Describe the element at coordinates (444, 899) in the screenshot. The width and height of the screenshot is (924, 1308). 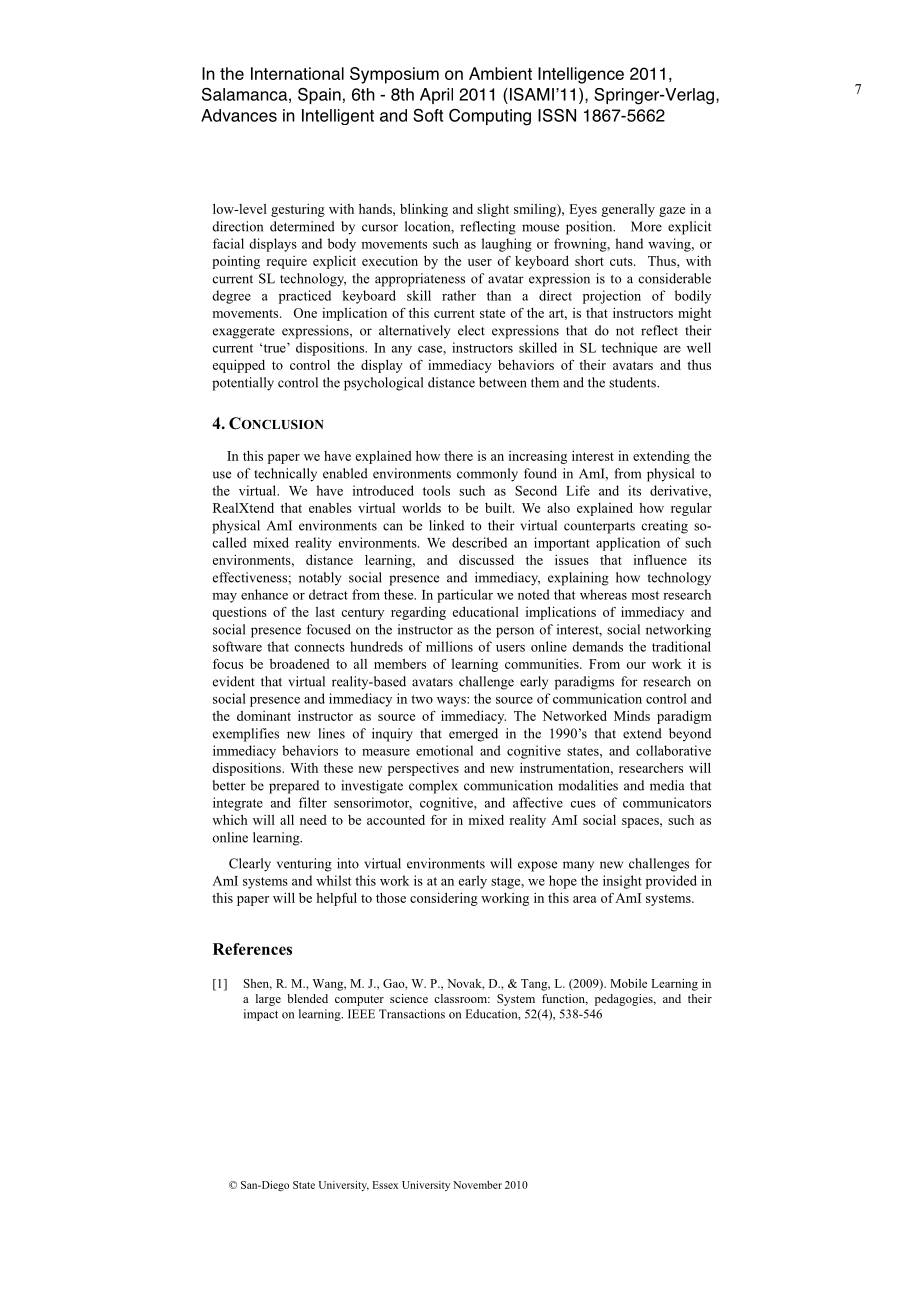
I see `considering` at that location.
